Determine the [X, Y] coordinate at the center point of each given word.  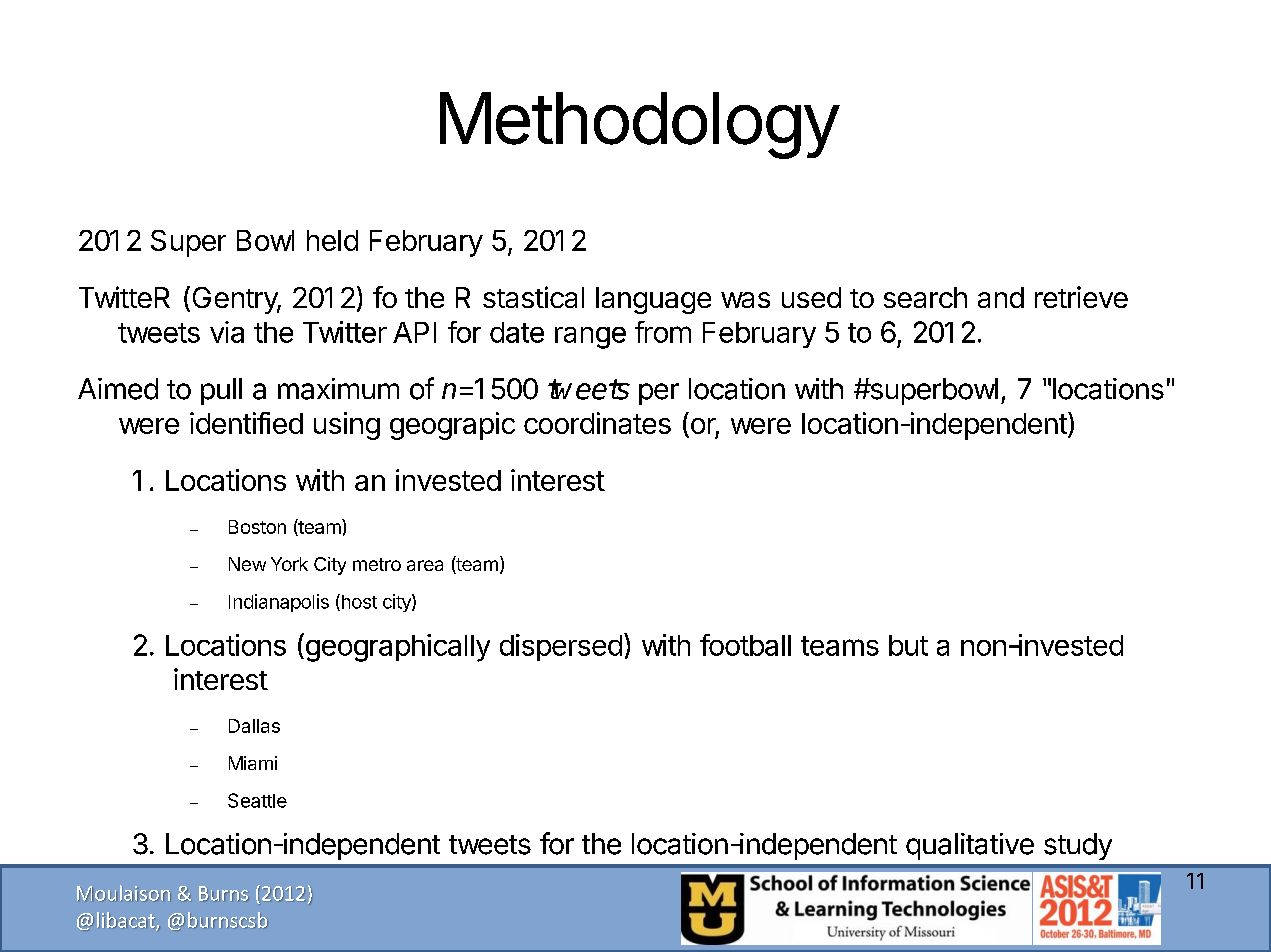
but [908, 645]
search [925, 297]
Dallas [254, 726]
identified [246, 423]
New [247, 564]
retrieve [1081, 297]
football [745, 645]
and [1001, 297]
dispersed [561, 647]
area [425, 565]
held [332, 240]
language [653, 300]
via [227, 332]
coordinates [597, 423]
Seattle [257, 800]
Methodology [639, 125]
